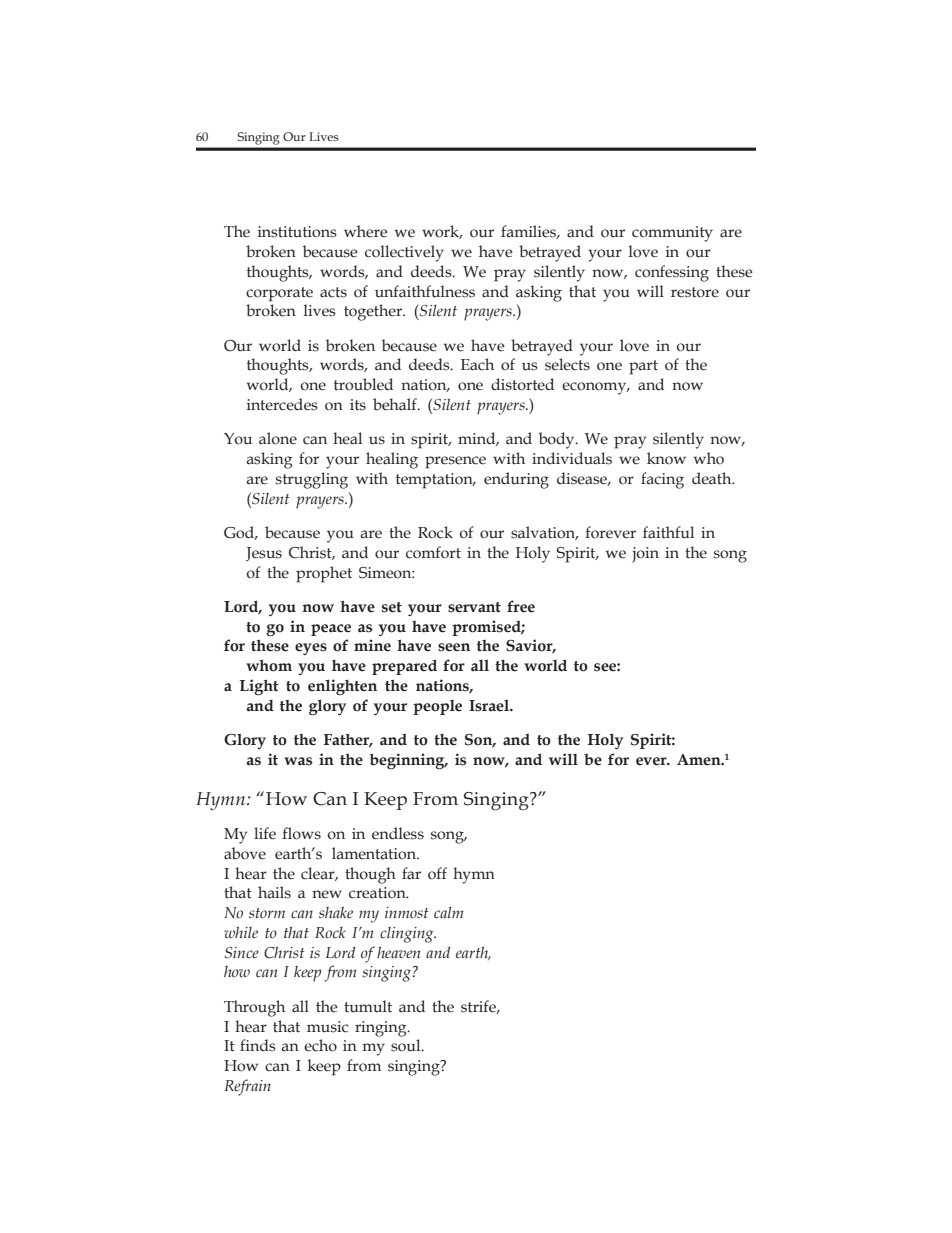 Image resolution: width=952 pixels, height=1233 pixels. I want to click on echo, so click(320, 1045).
